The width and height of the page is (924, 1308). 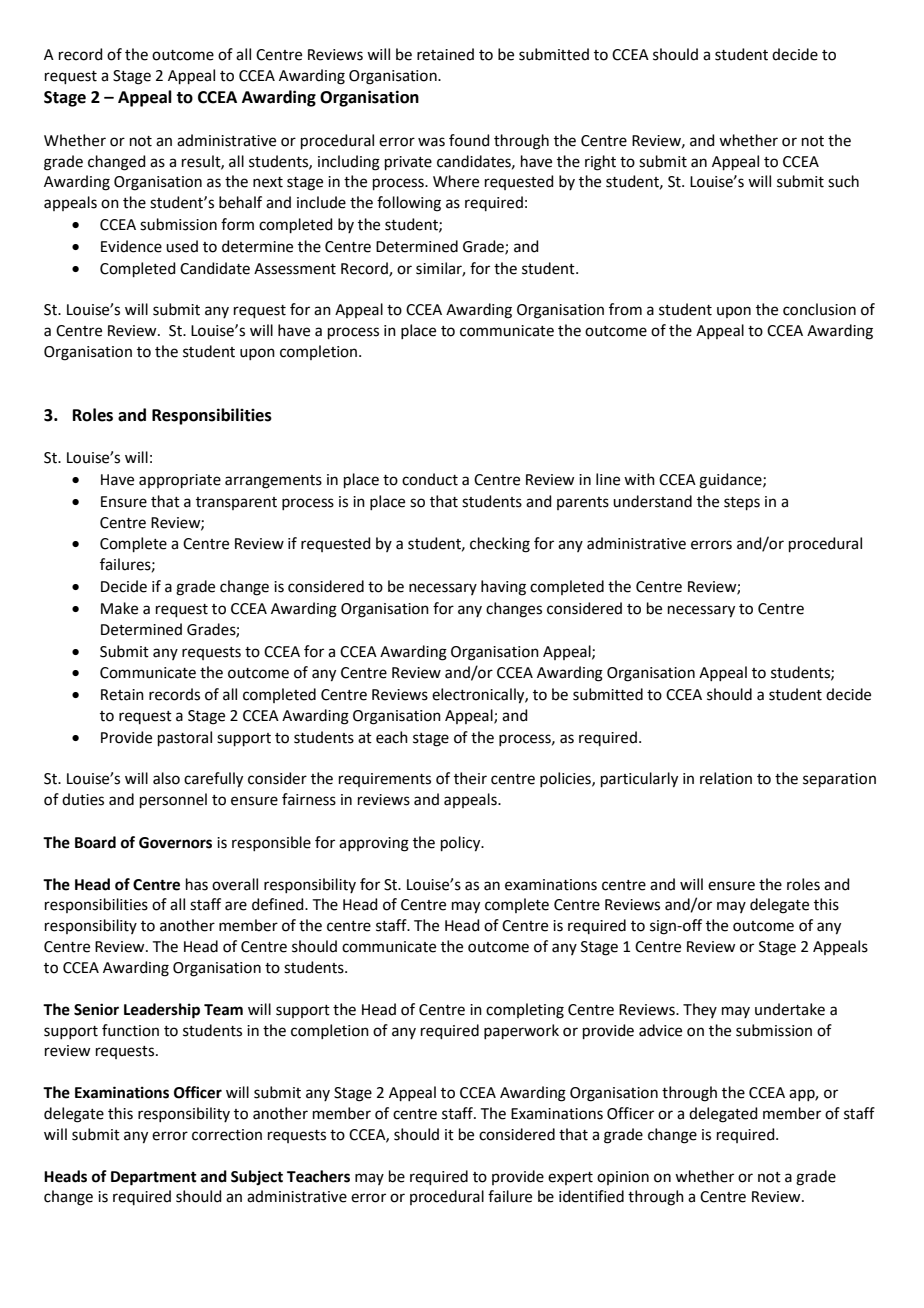 What do you see at coordinates (180, 481) in the page?
I see `appropriate` at bounding box center [180, 481].
